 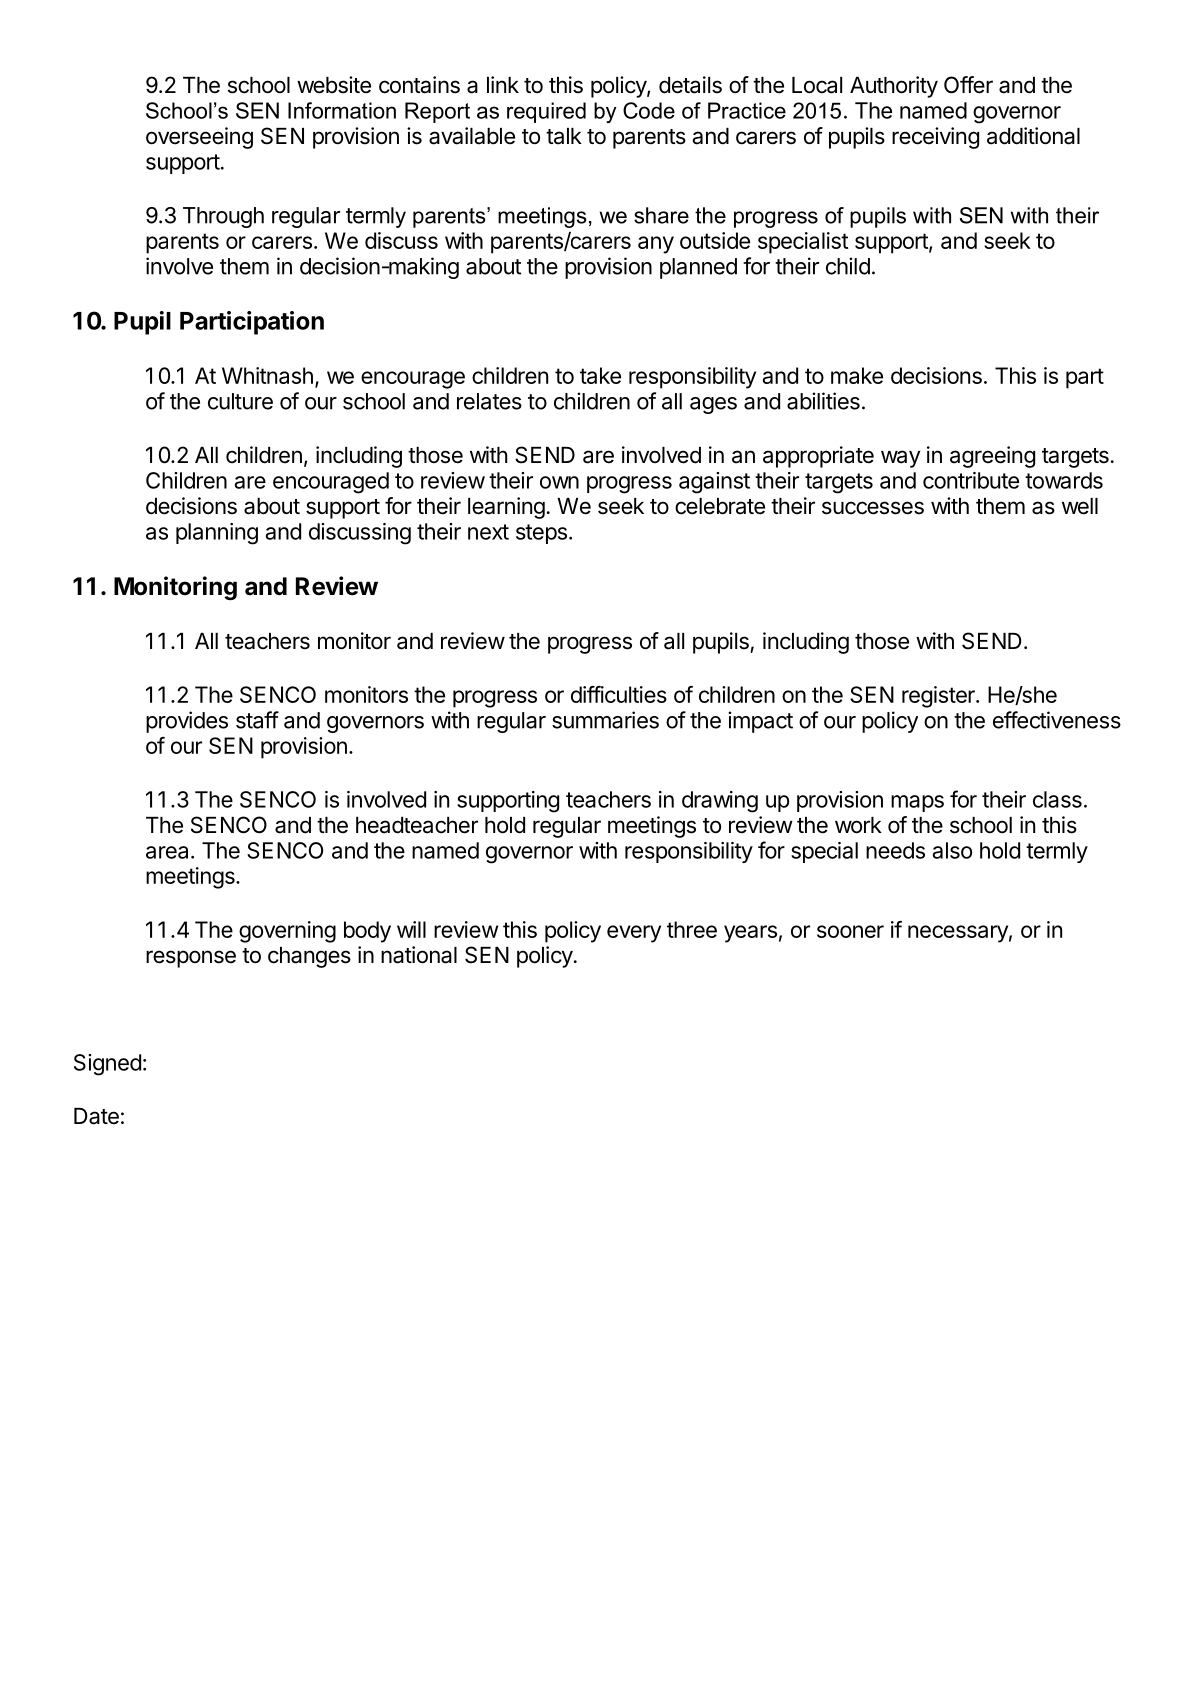 I want to click on required, so click(x=546, y=112).
